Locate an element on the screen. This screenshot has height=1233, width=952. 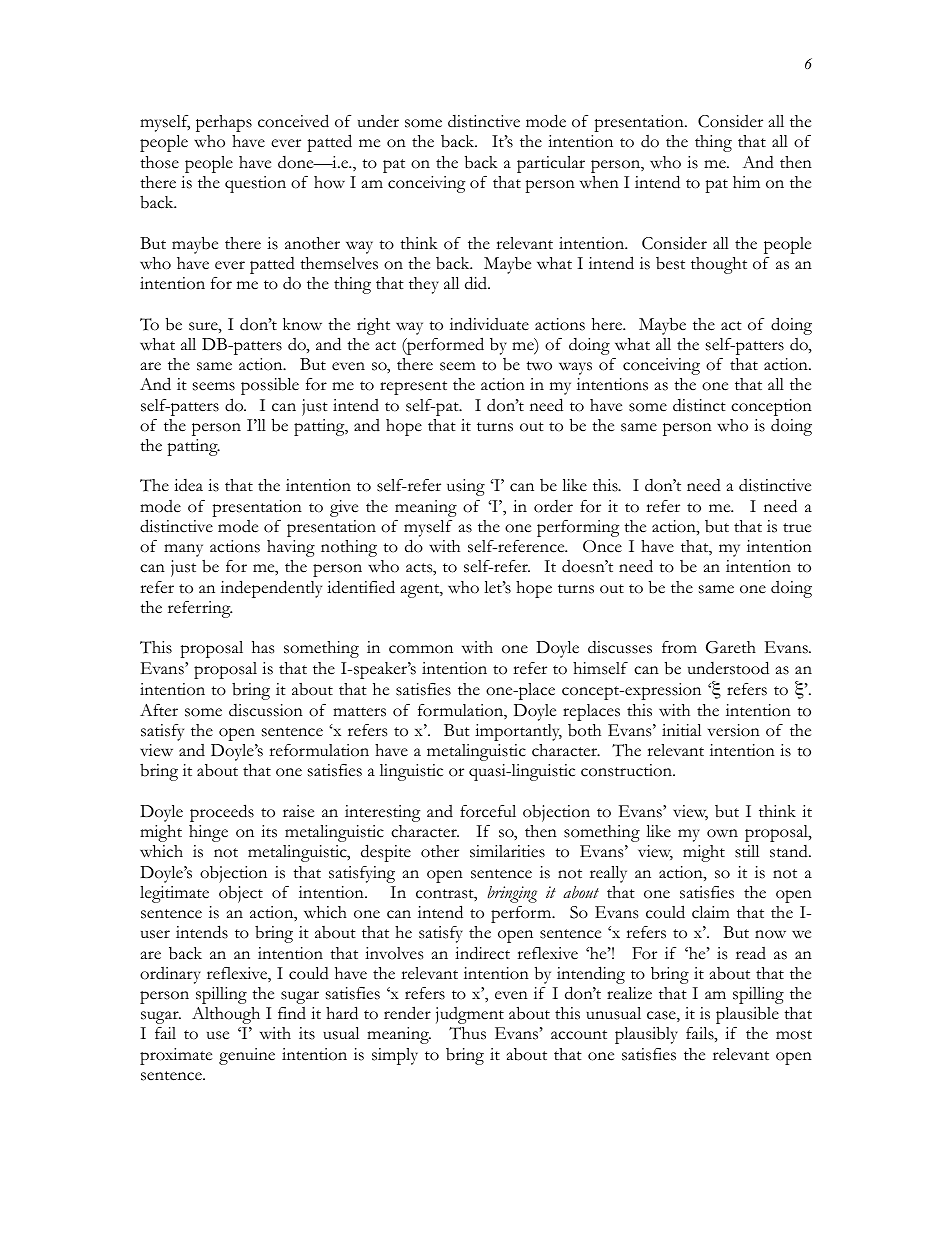
common is located at coordinates (421, 649).
